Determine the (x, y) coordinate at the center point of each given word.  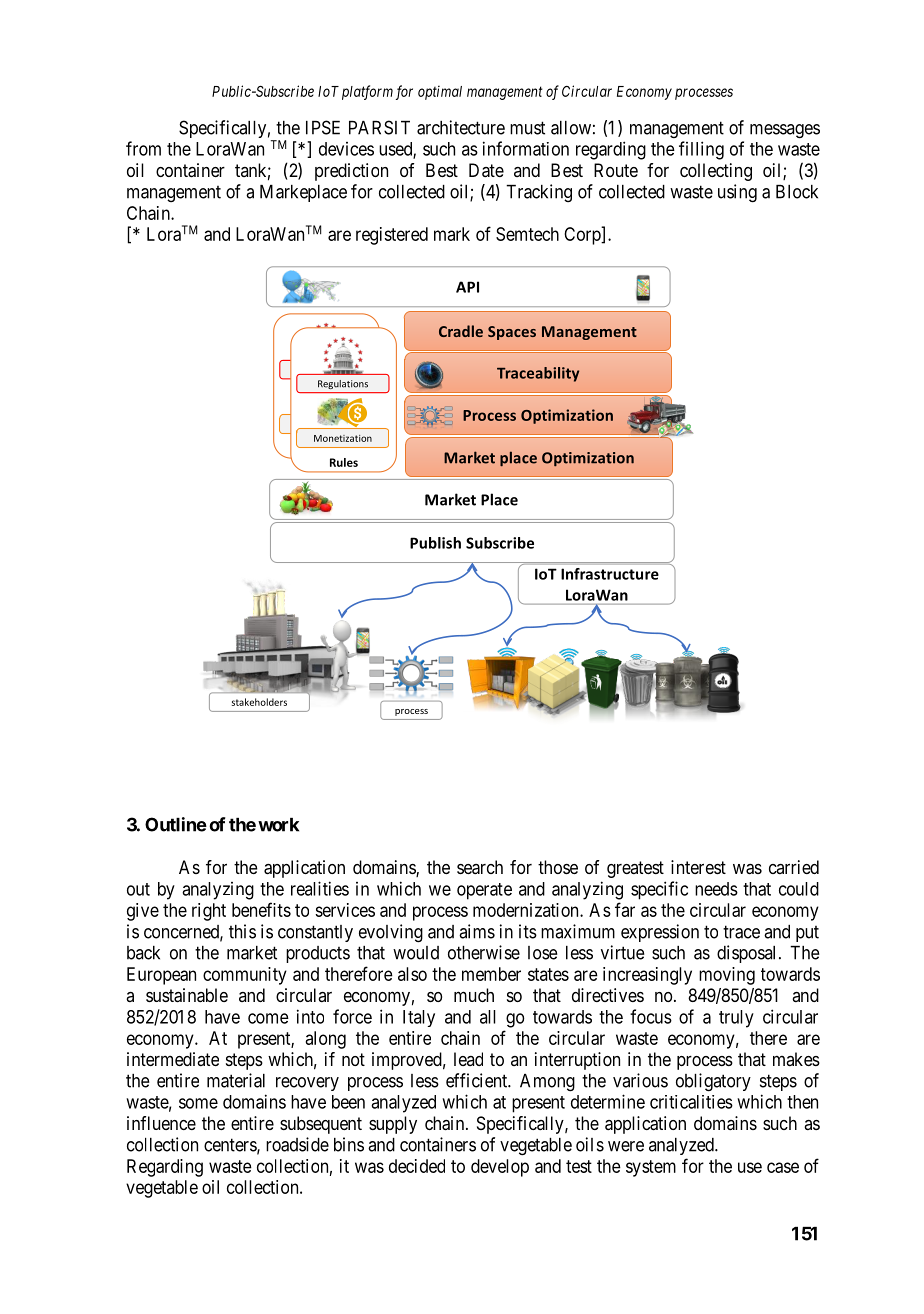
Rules (344, 462)
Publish (435, 543)
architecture (461, 127)
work (278, 825)
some (198, 1103)
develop (500, 1168)
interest (698, 867)
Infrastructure (610, 574)
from (143, 148)
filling (701, 150)
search (480, 867)
